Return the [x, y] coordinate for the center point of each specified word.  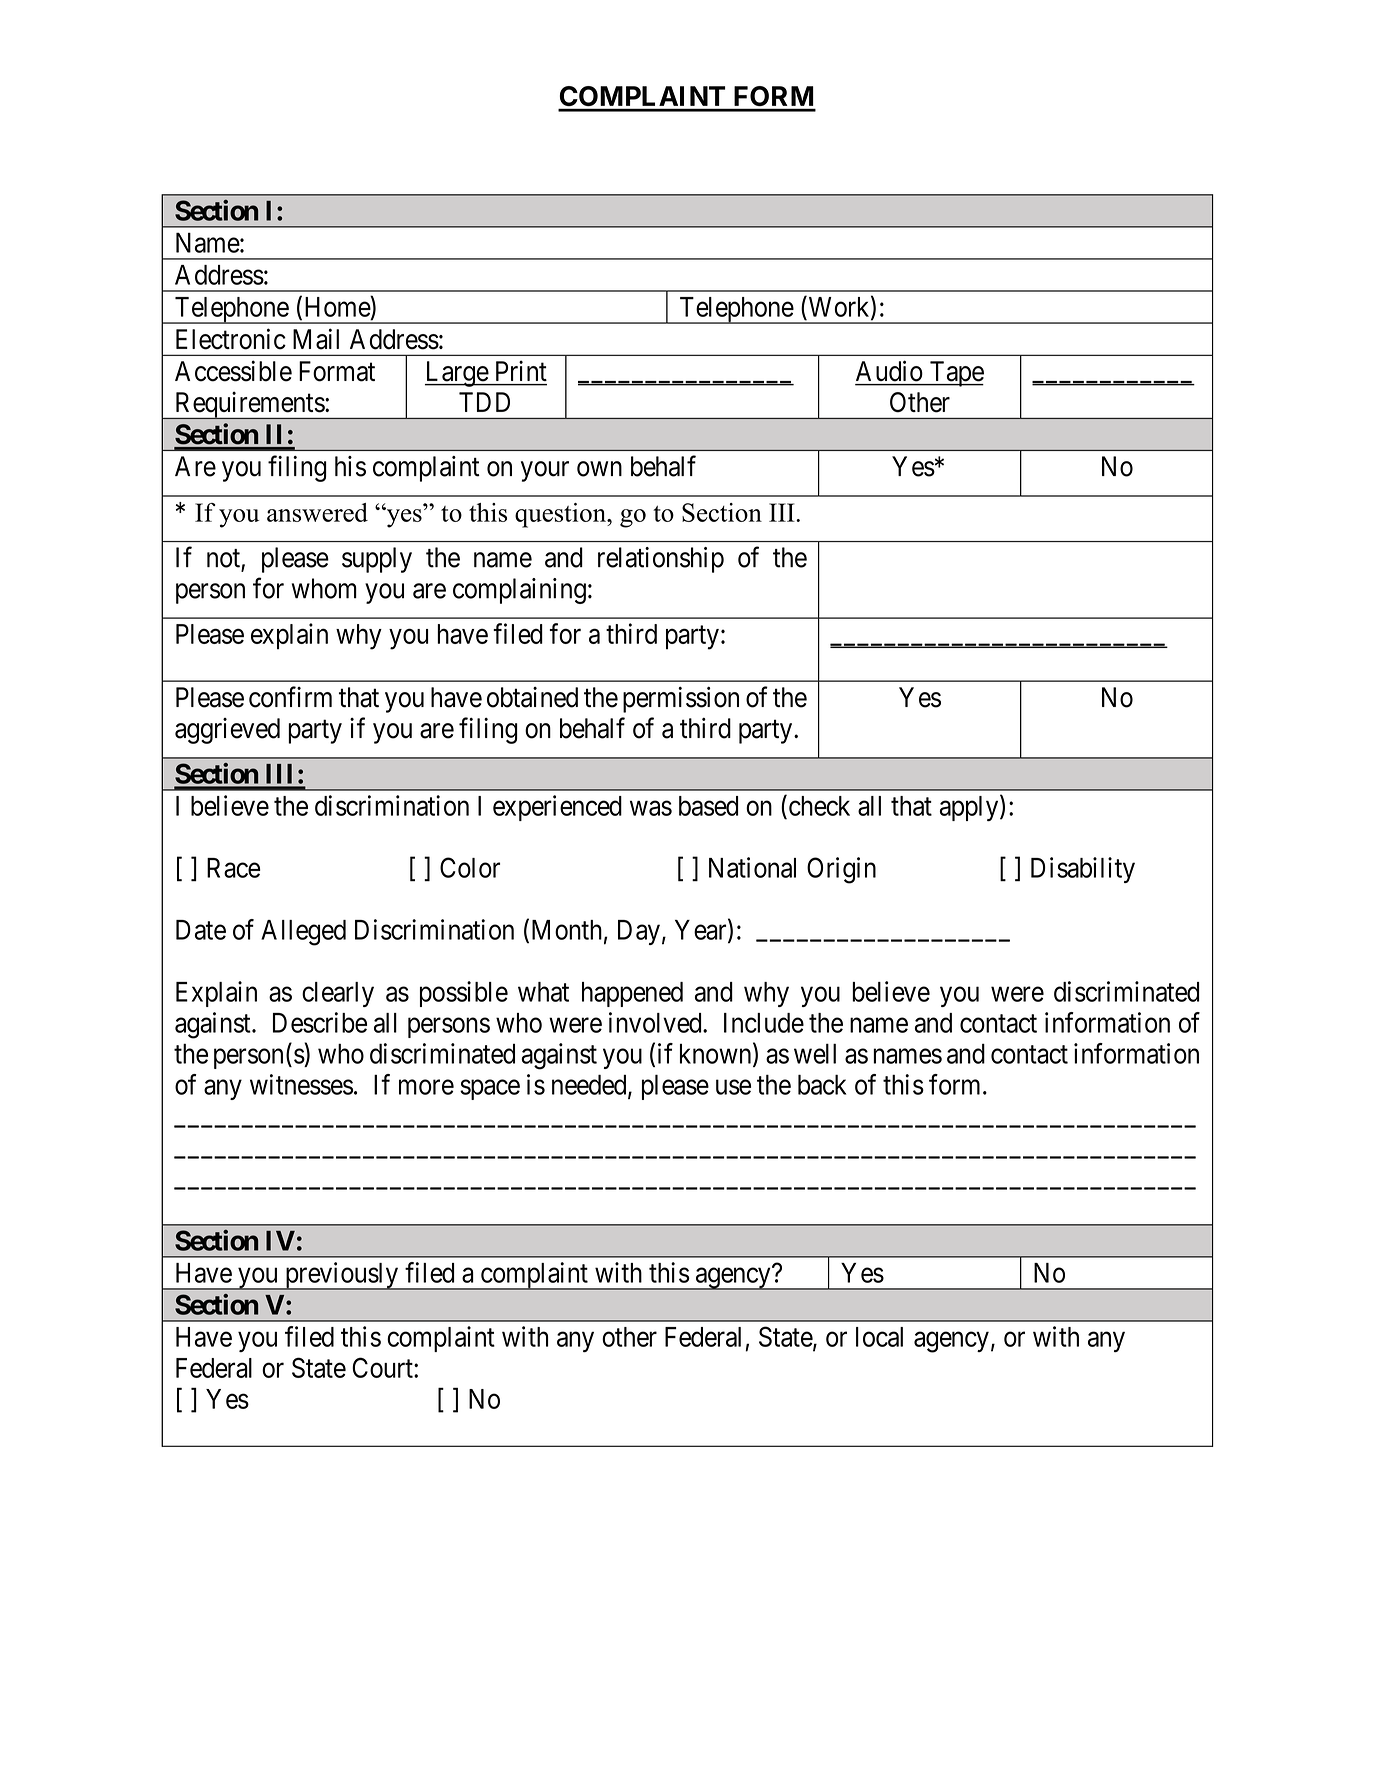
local [879, 1337]
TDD [484, 402]
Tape [955, 374]
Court [383, 1367]
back [822, 1084]
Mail [316, 339]
